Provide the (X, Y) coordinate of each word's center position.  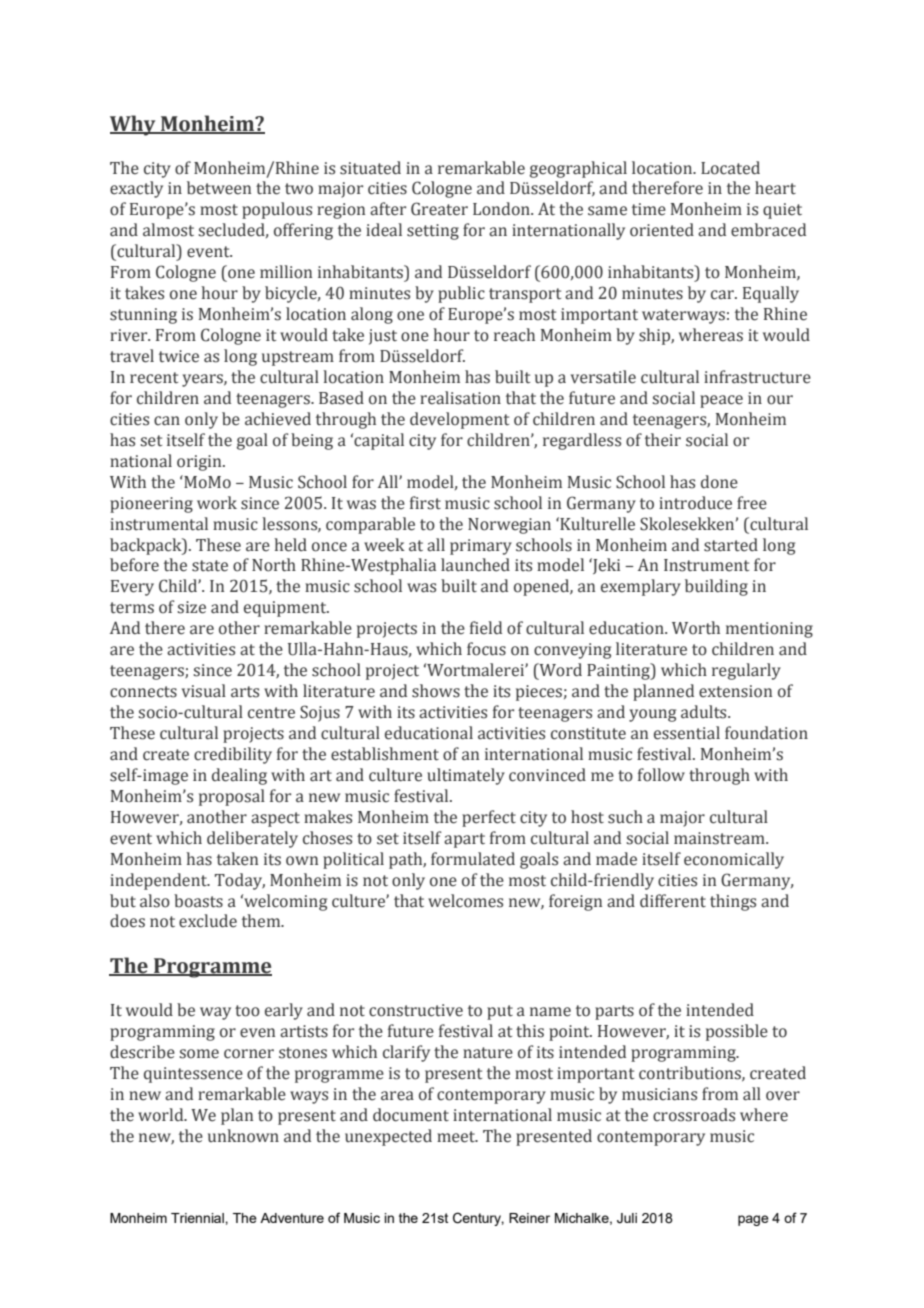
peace (721, 401)
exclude (208, 921)
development (459, 420)
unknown (243, 1136)
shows (436, 691)
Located (730, 168)
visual (204, 691)
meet (457, 1137)
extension (735, 691)
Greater (439, 209)
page (753, 1220)
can (167, 421)
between (219, 188)
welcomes (465, 901)
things (733, 902)
